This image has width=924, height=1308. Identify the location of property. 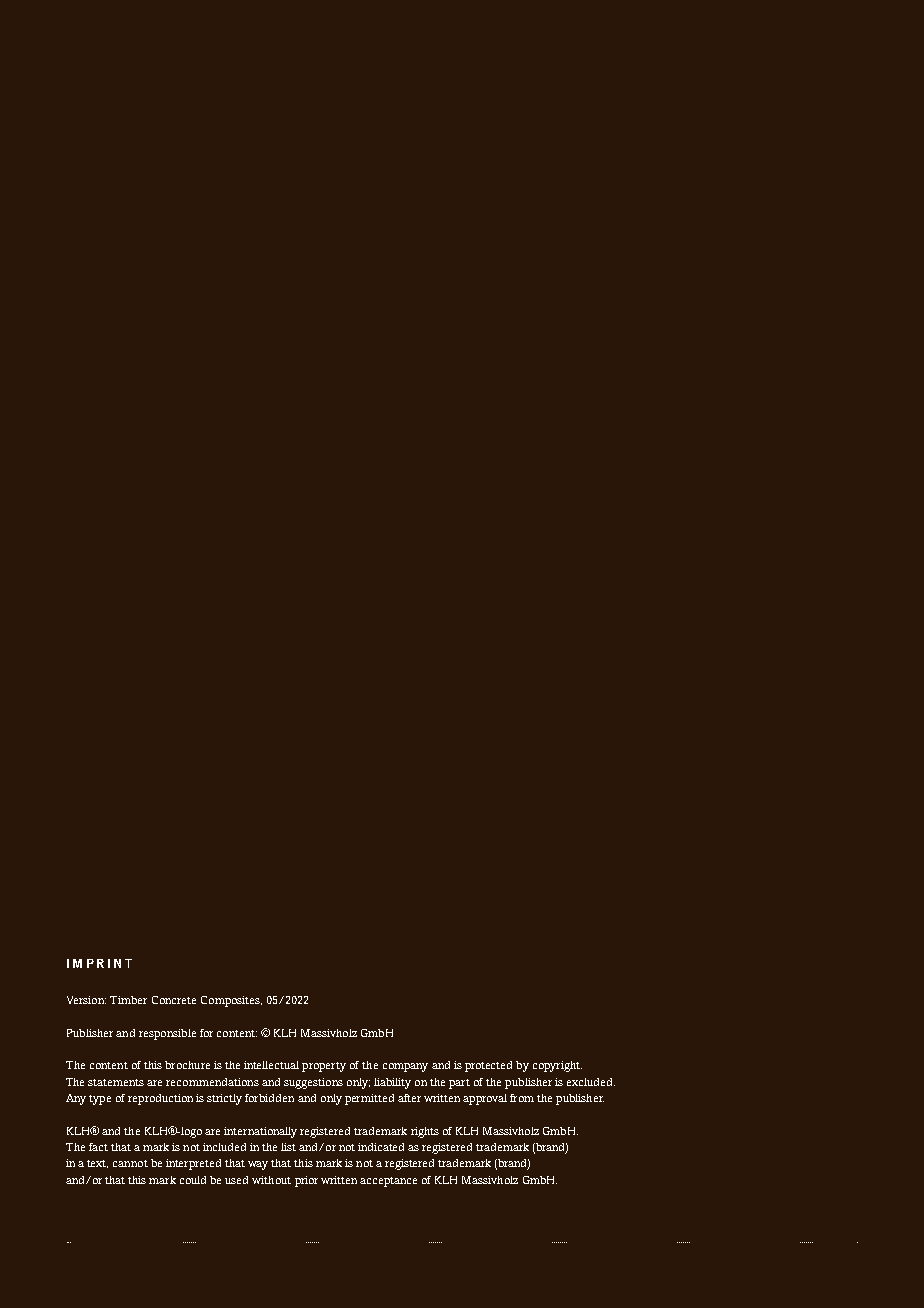
(324, 1067).
